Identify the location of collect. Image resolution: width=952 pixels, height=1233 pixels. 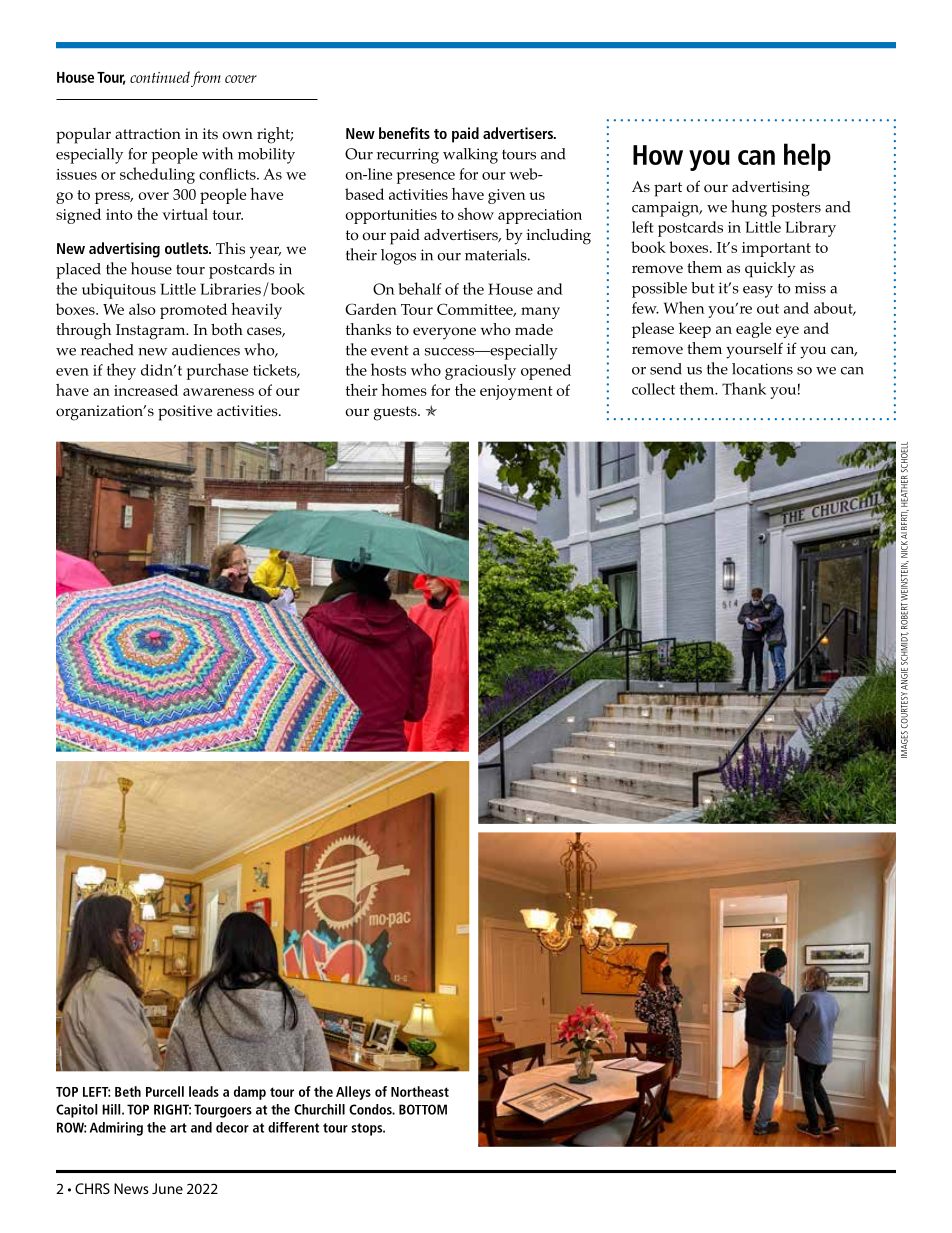
(653, 389).
